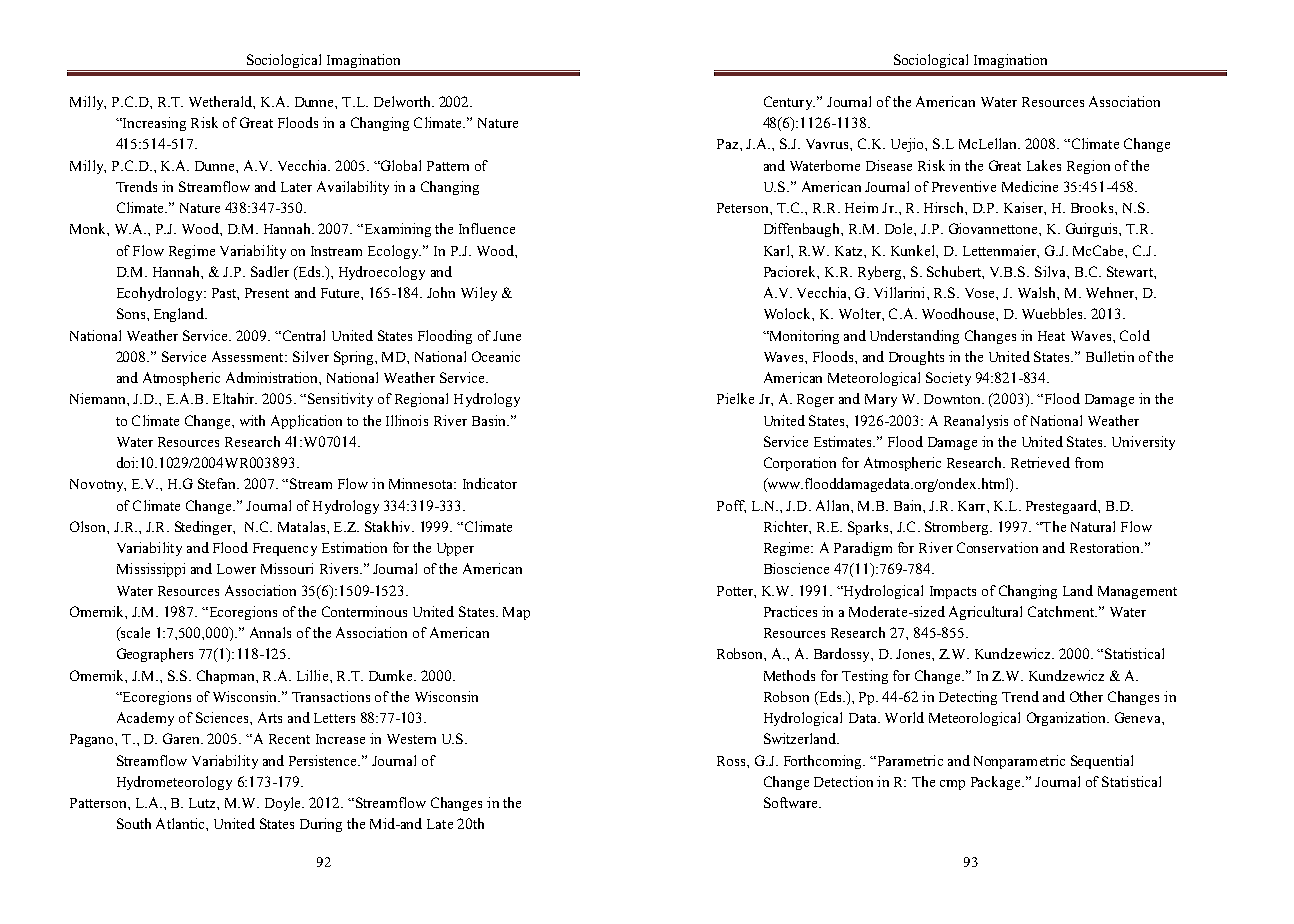 This screenshot has height=924, width=1294. I want to click on Lakes, so click(1044, 165).
